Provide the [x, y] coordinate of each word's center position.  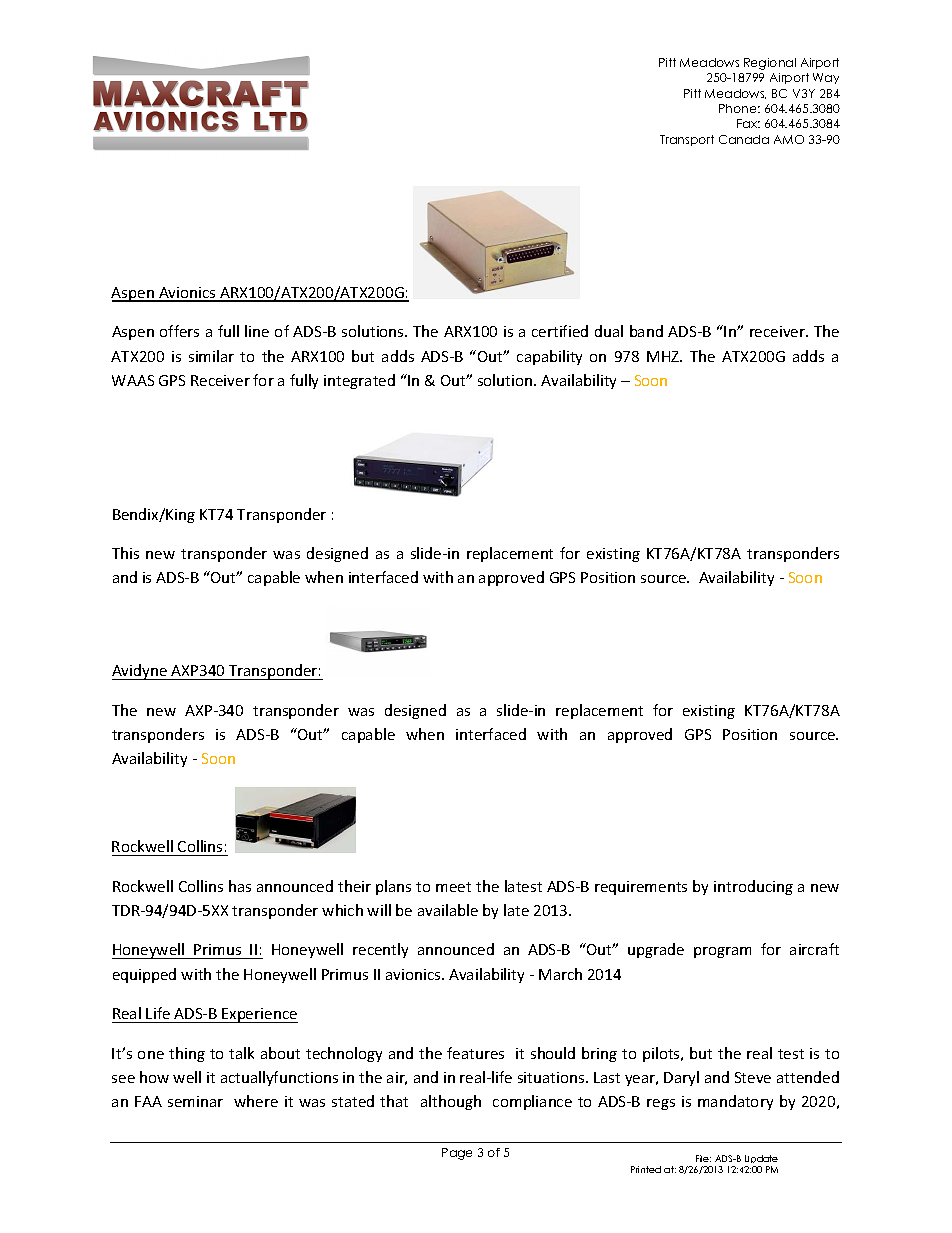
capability [549, 357]
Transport [687, 140]
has [240, 886]
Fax [748, 123]
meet [453, 887]
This [125, 553]
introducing [753, 887]
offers [179, 331]
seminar [195, 1101]
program [722, 952]
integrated [359, 381]
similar [211, 356]
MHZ [664, 356]
